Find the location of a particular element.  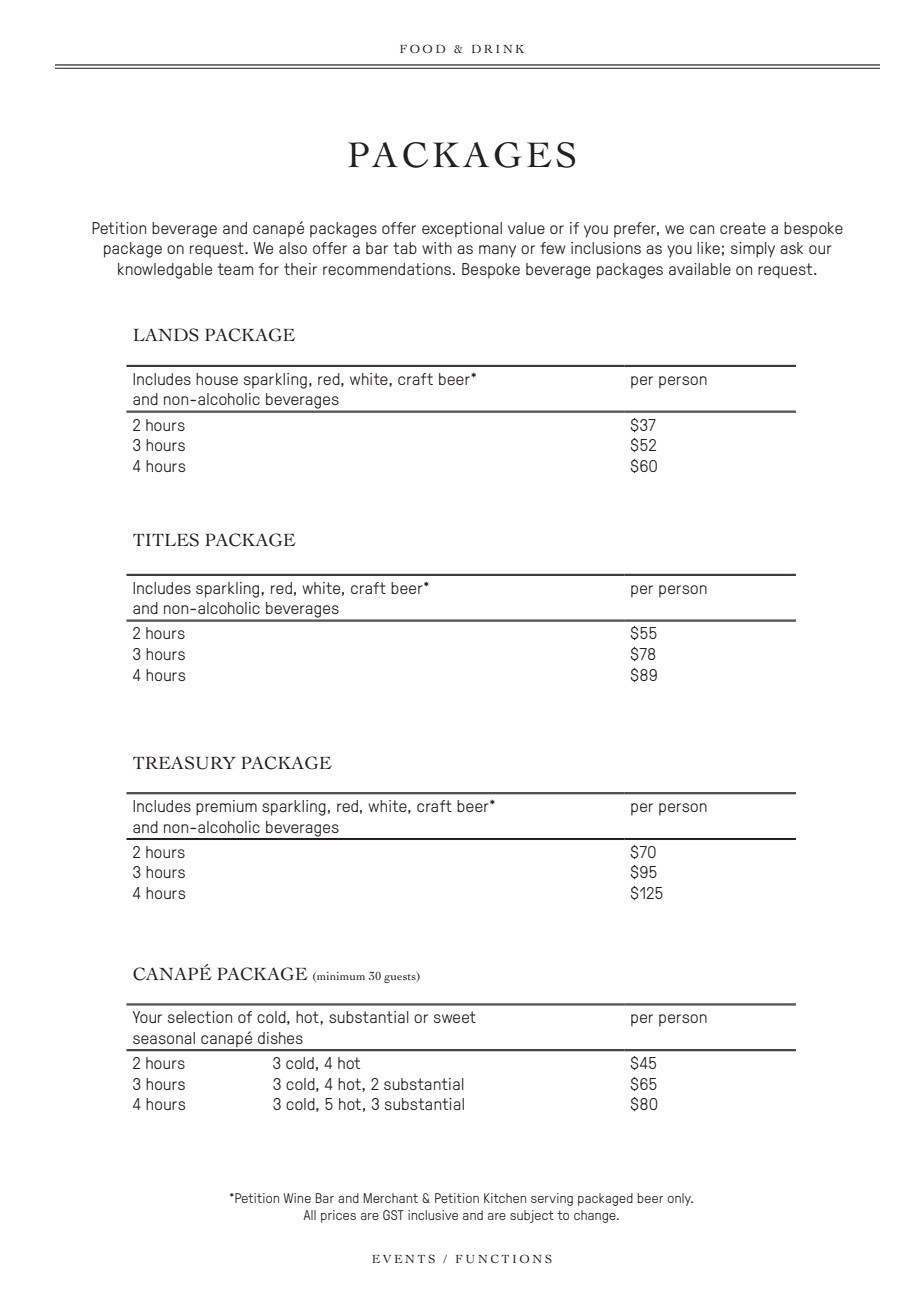

only is located at coordinates (680, 1199).
